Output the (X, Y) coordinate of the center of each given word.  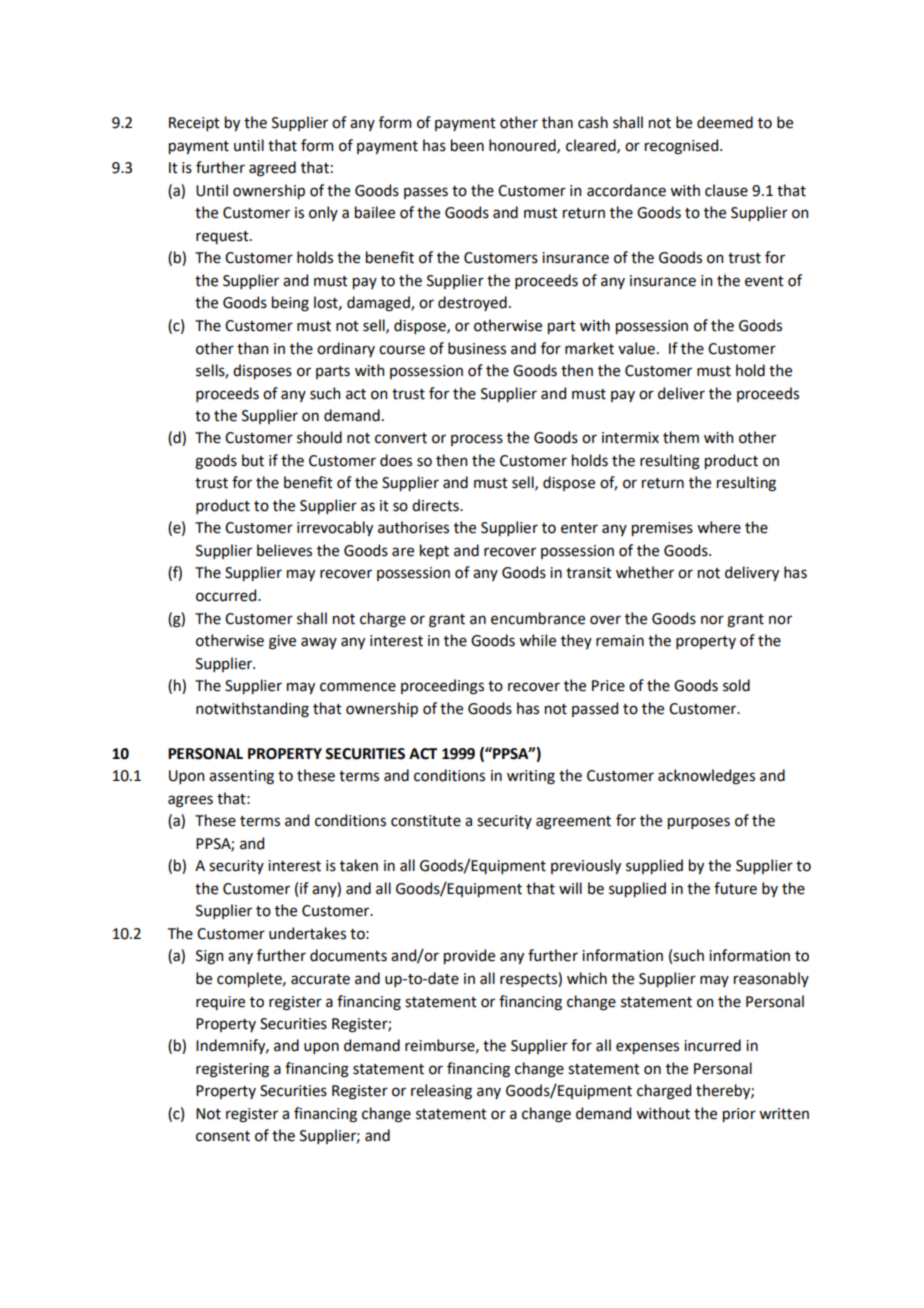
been (467, 145)
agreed (272, 169)
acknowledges (706, 777)
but (253, 460)
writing (531, 777)
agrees (190, 801)
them (681, 437)
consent (223, 1136)
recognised (683, 147)
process (477, 440)
